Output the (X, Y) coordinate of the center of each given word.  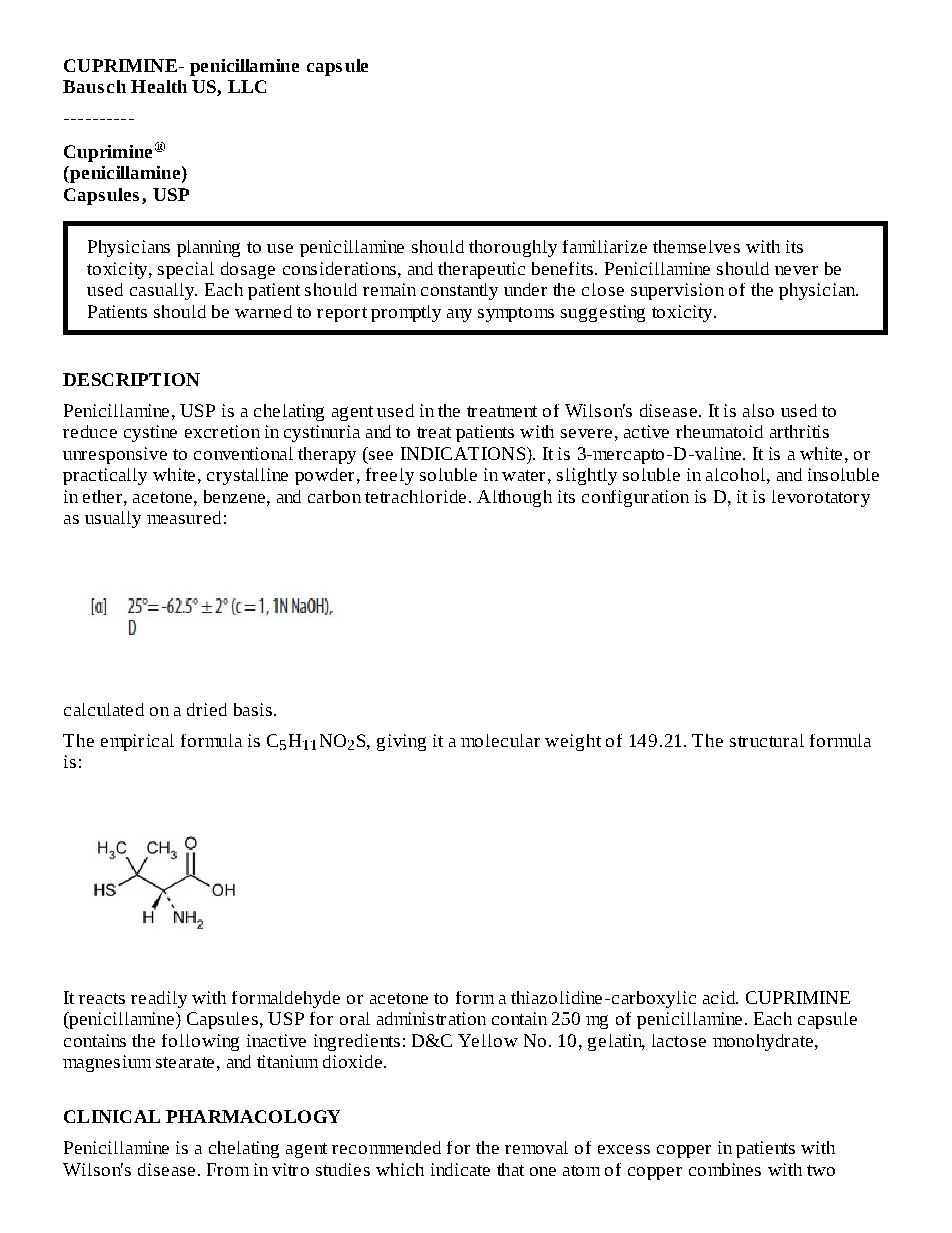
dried (207, 709)
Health (159, 86)
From (228, 1169)
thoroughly (513, 248)
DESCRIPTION (131, 379)
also (758, 410)
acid (720, 997)
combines (725, 1169)
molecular (500, 740)
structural (767, 740)
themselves (696, 246)
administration (431, 1018)
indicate (460, 1169)
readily (159, 999)
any (459, 315)
